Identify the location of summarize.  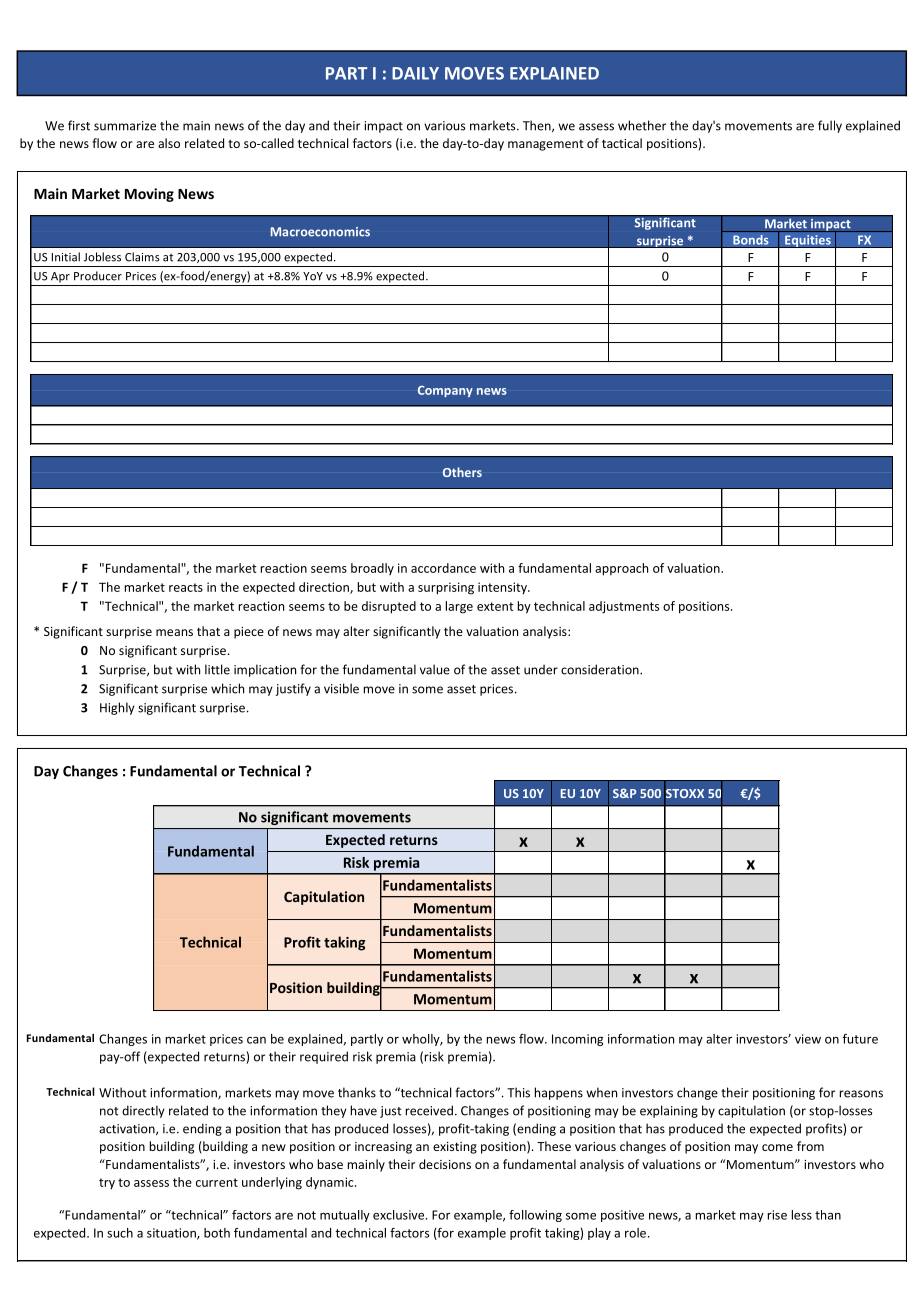
(125, 126).
